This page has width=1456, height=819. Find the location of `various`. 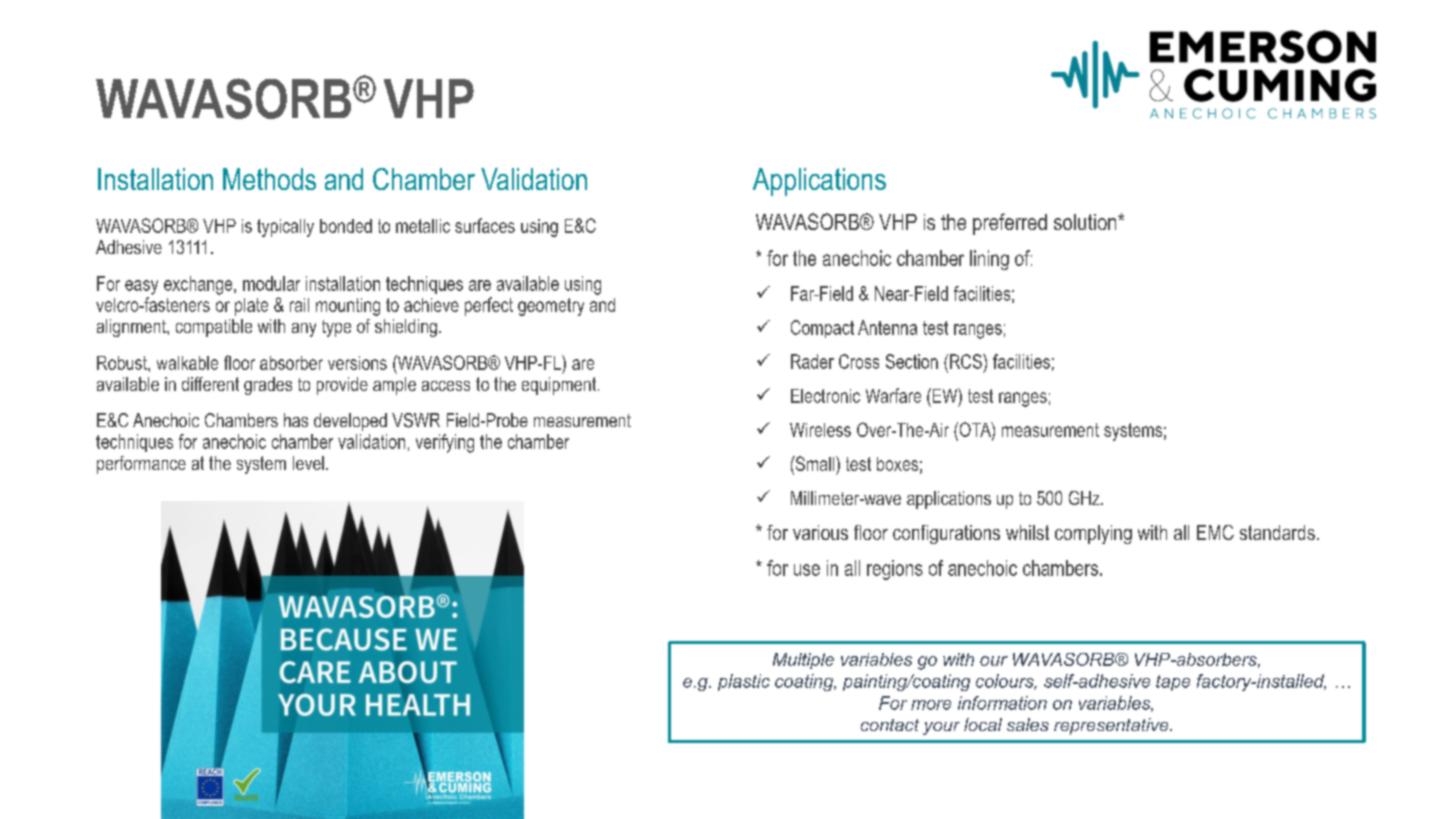

various is located at coordinates (820, 532).
